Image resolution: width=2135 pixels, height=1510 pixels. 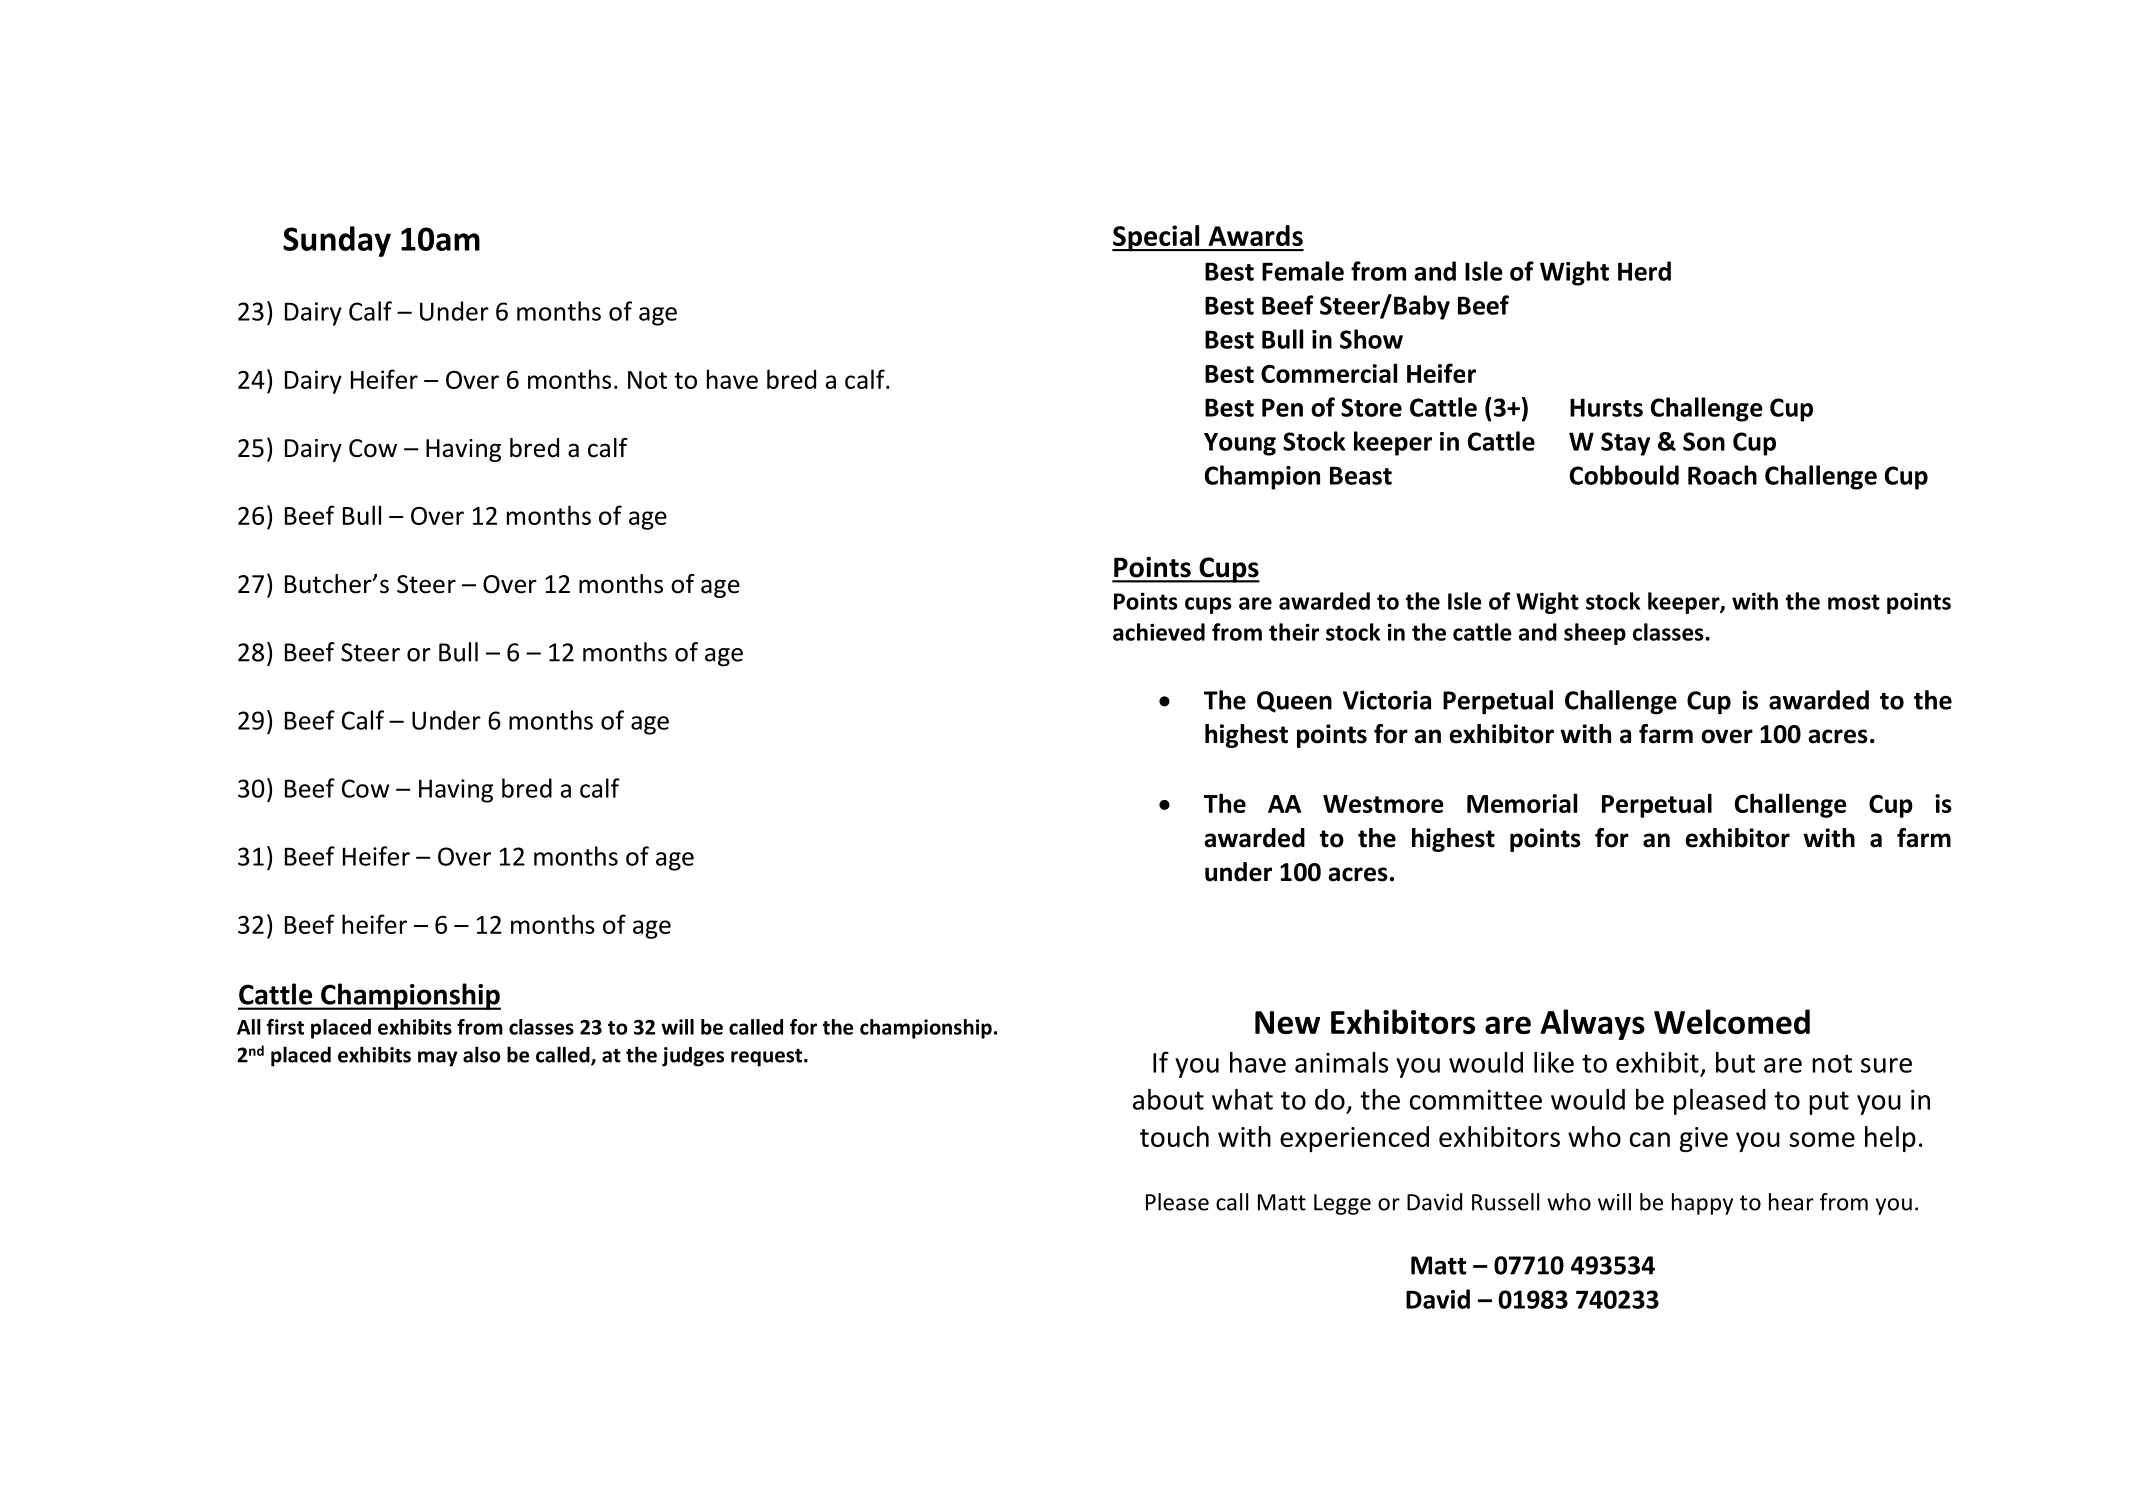 I want to click on most, so click(x=1854, y=602).
